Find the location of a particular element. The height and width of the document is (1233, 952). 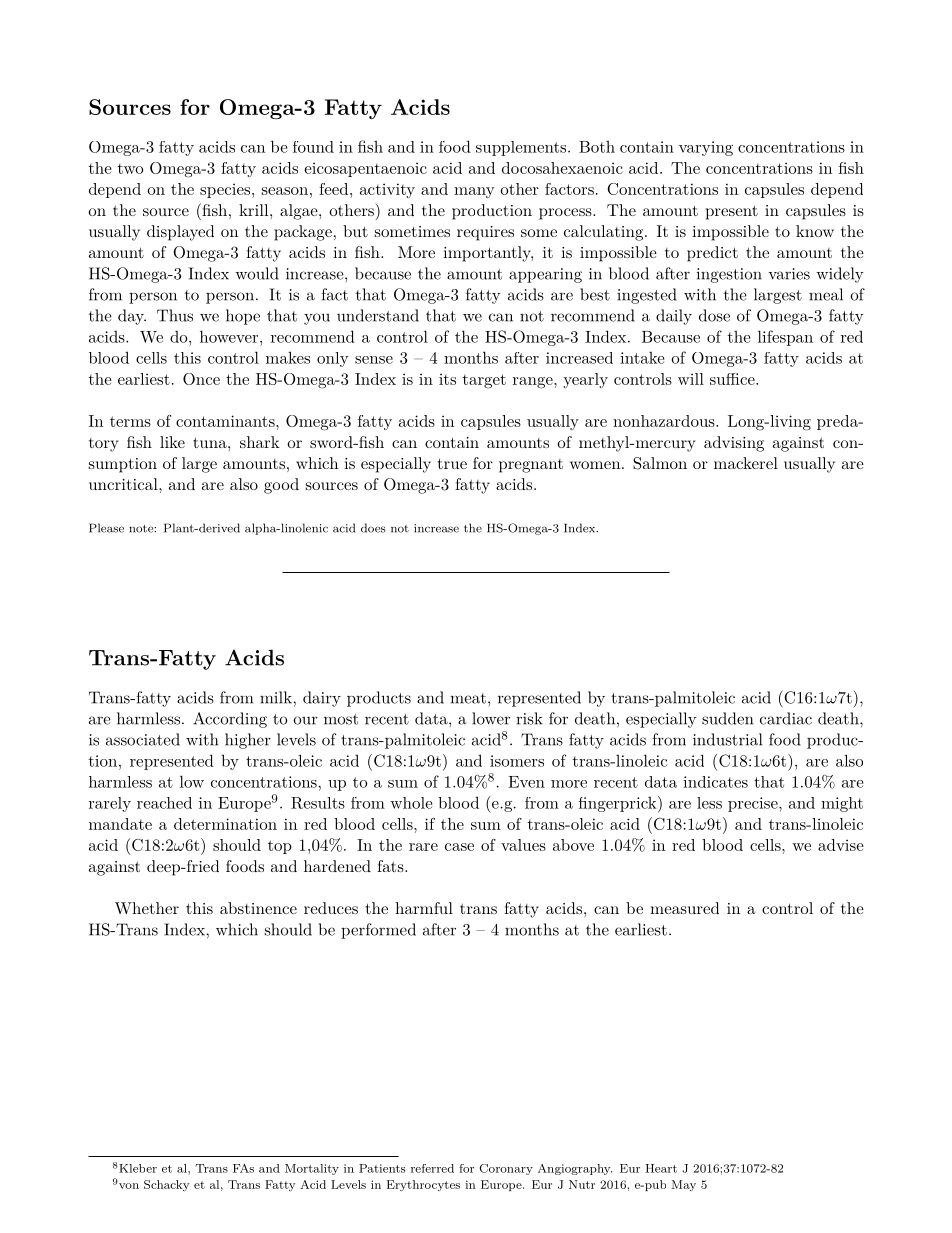

associated is located at coordinates (143, 739).
